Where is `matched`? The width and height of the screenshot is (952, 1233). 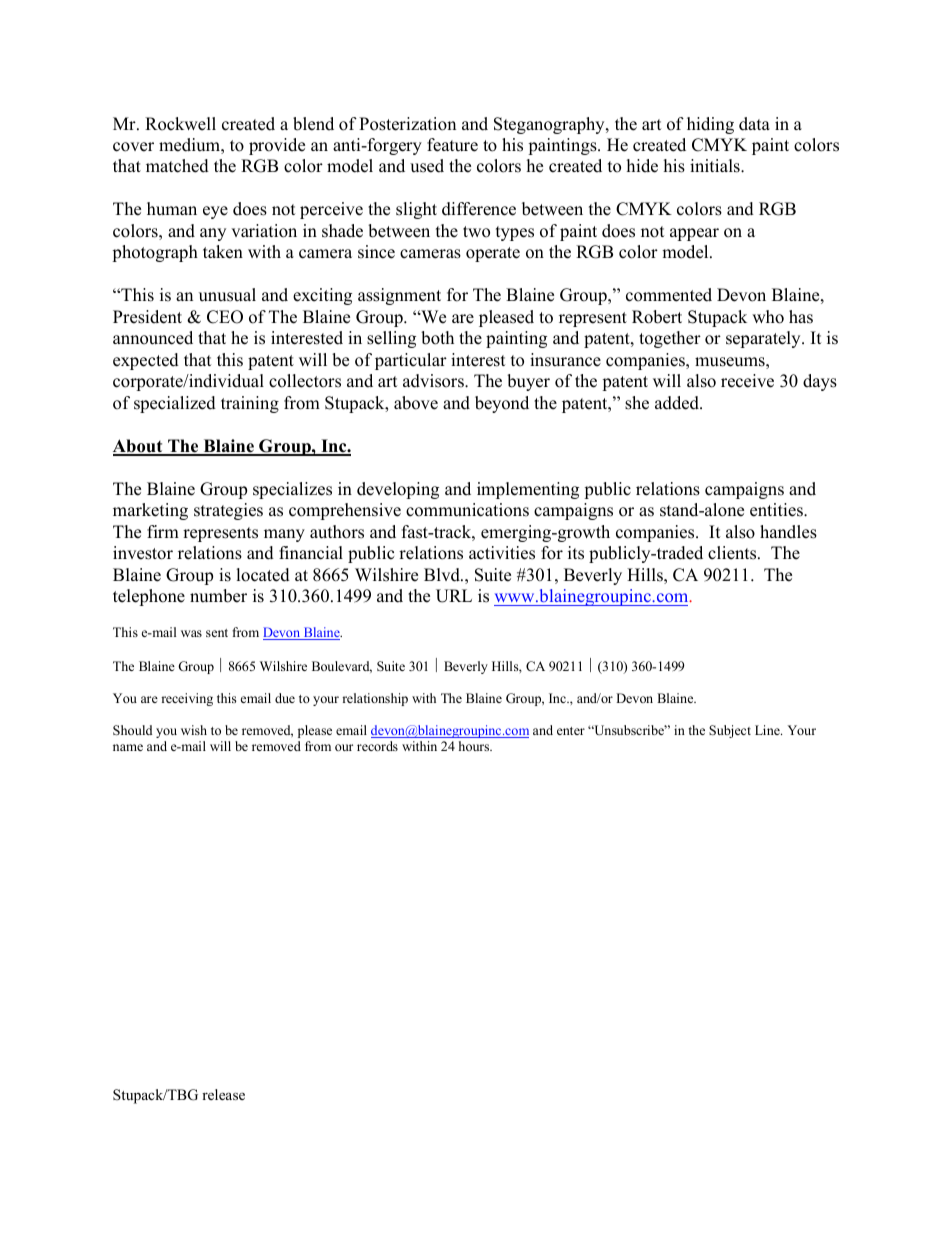
matched is located at coordinates (177, 166).
